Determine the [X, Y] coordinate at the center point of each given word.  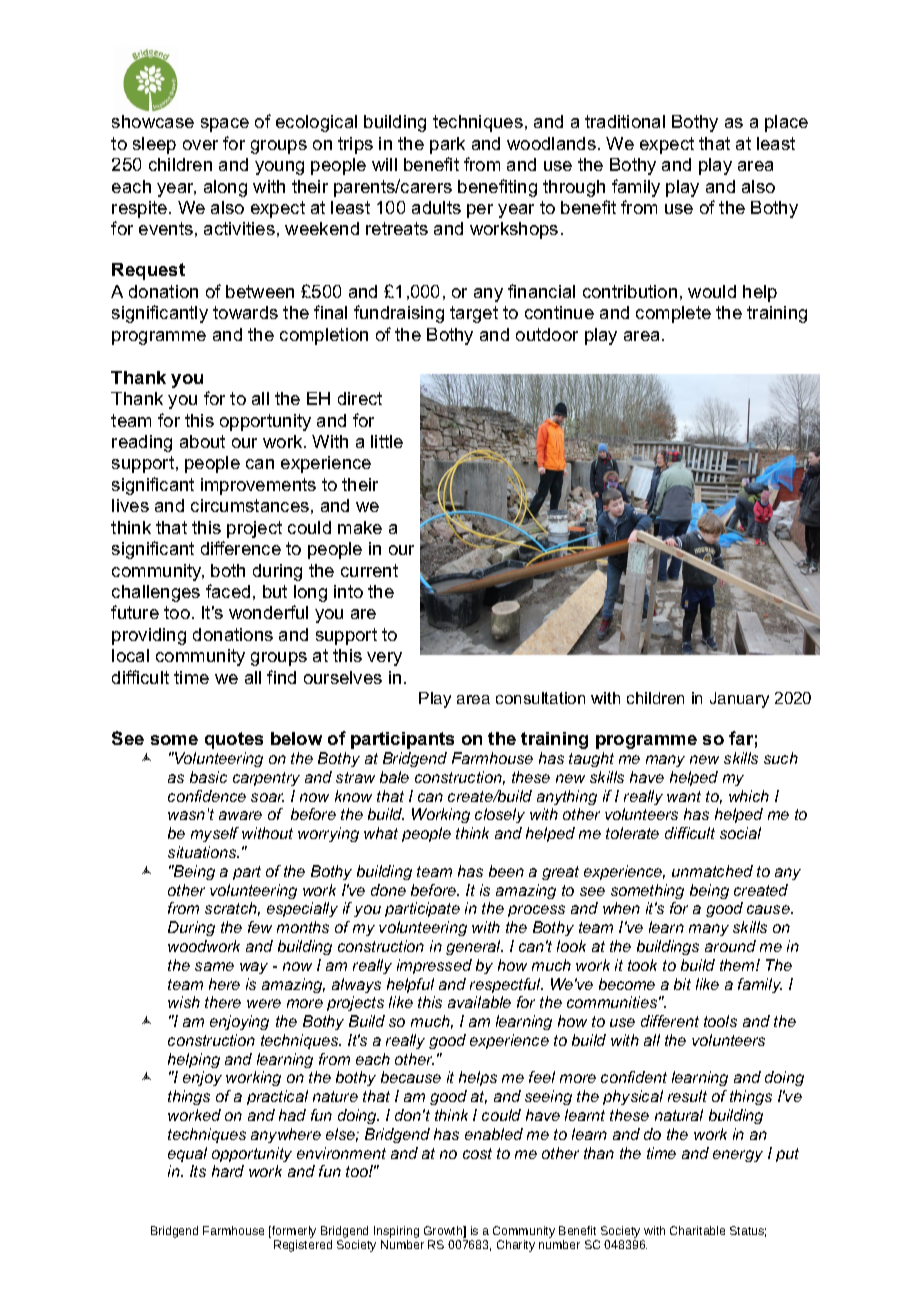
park [447, 145]
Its [198, 1171]
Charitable [697, 1230]
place [786, 123]
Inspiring [396, 1233]
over [200, 145]
